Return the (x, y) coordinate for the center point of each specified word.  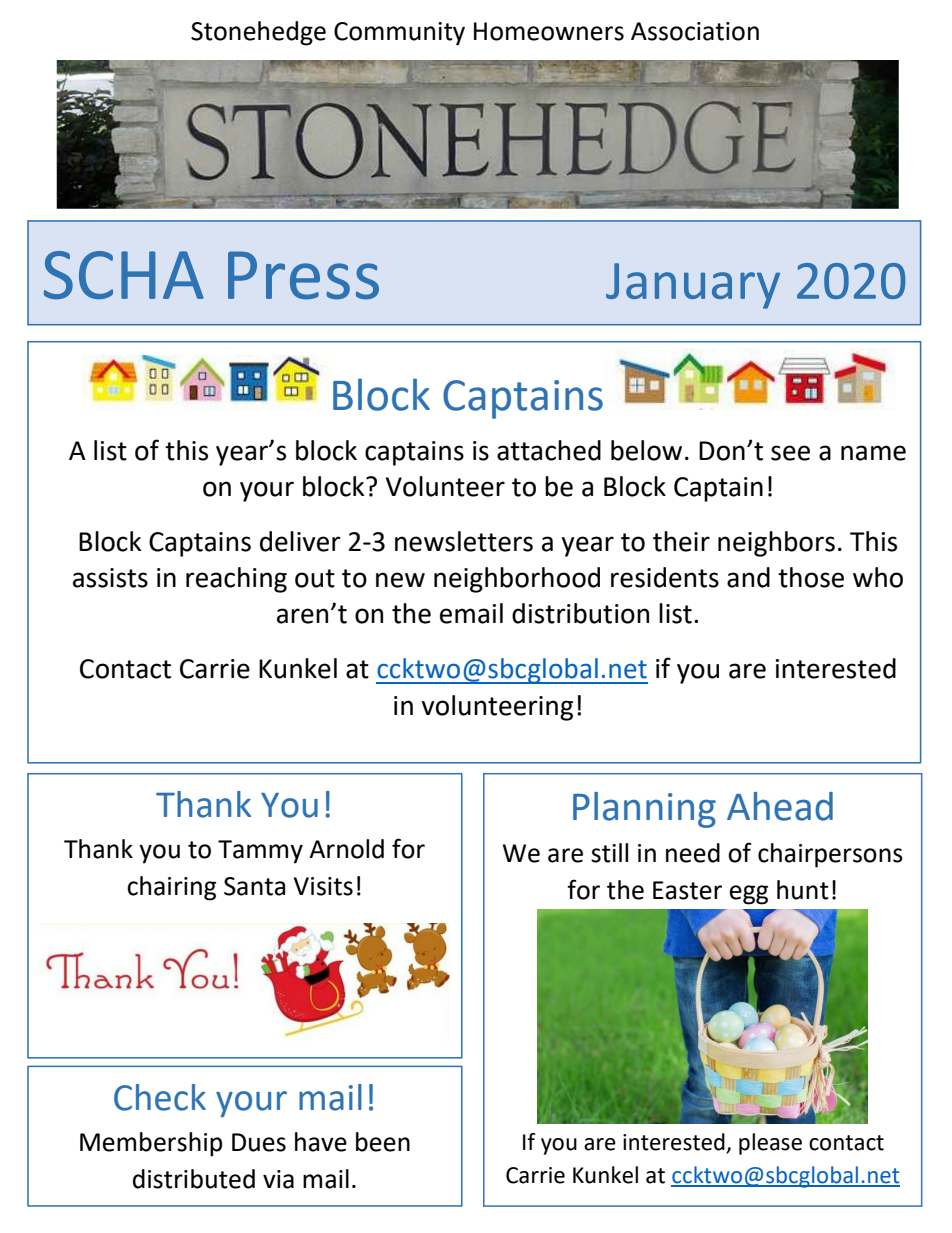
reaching (236, 580)
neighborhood (517, 580)
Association (695, 31)
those (811, 577)
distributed (194, 1179)
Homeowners (549, 31)
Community (399, 34)
